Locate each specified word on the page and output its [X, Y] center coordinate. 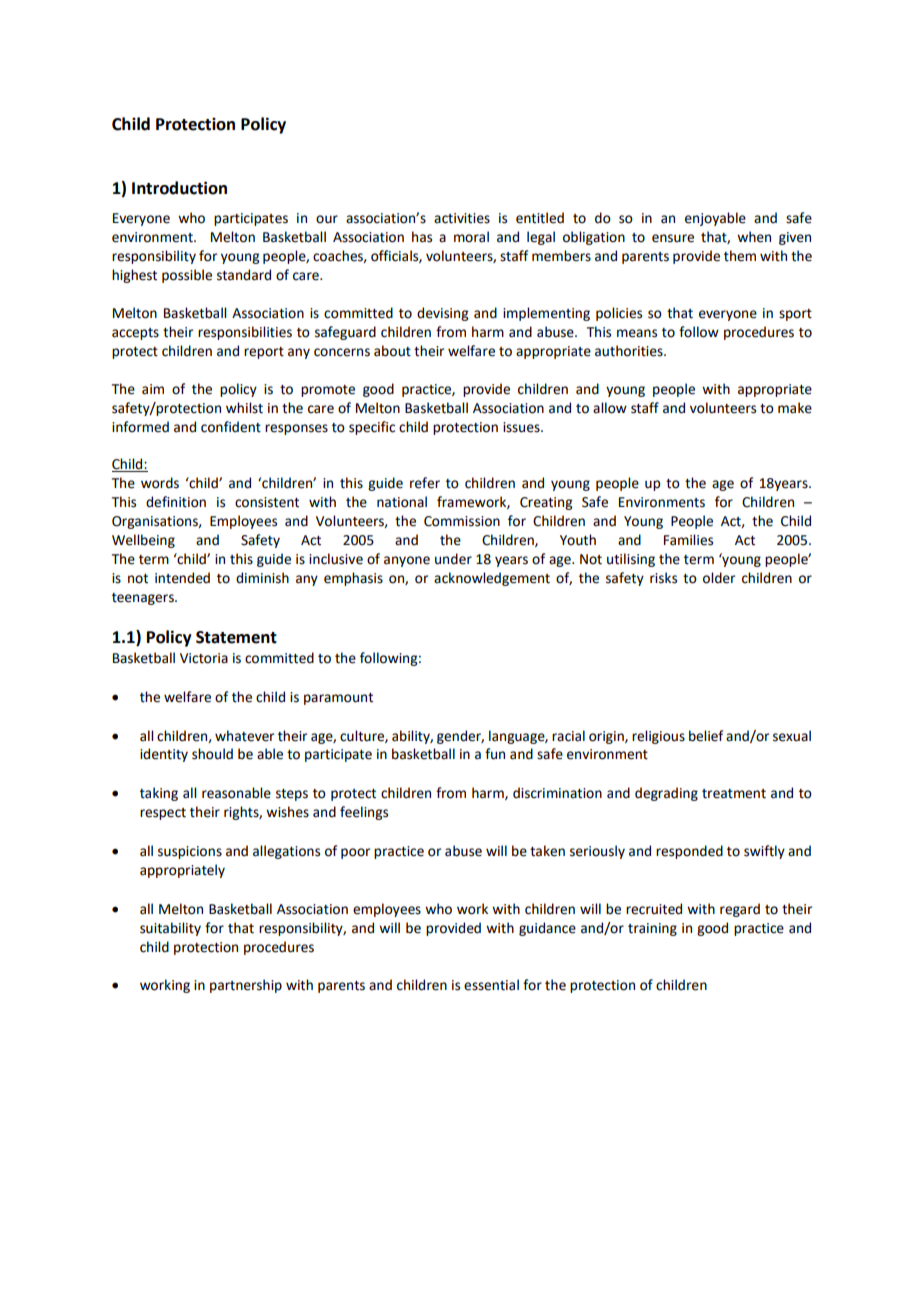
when [754, 237]
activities [462, 218]
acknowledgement [492, 579]
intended [182, 578]
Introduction [179, 188]
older [719, 578]
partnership [246, 986]
